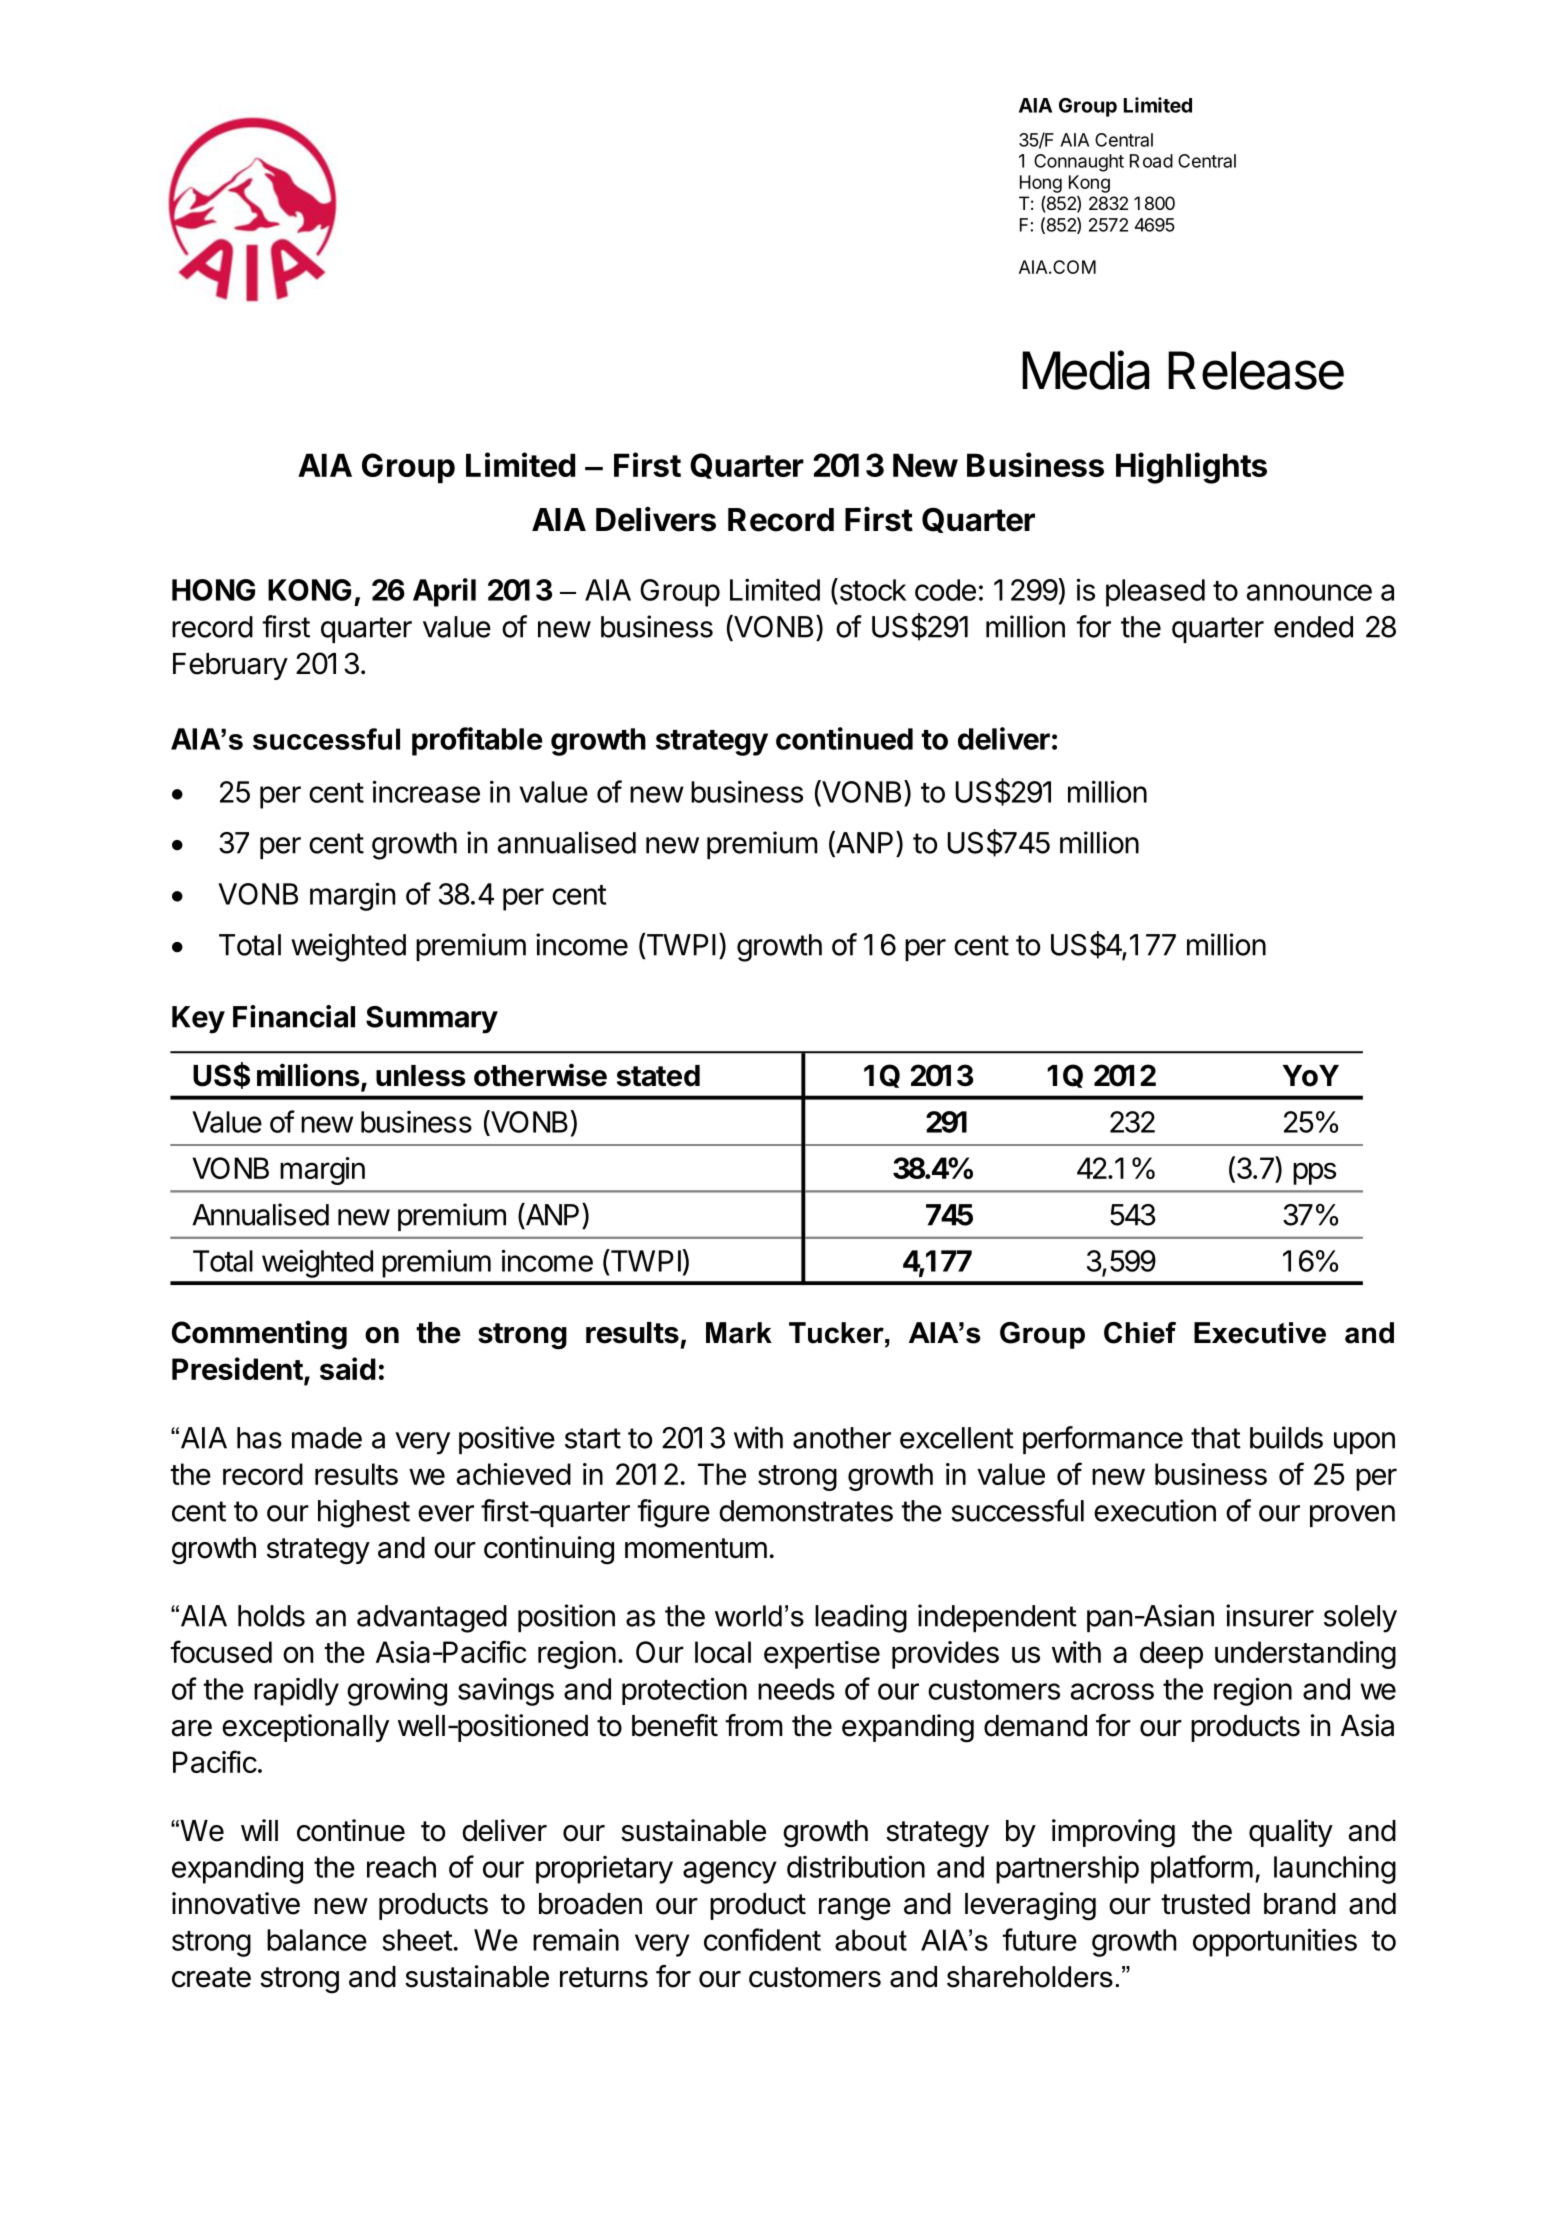 This screenshot has height=2215, width=1566. What do you see at coordinates (294, 1016) in the screenshot?
I see `Financial` at bounding box center [294, 1016].
